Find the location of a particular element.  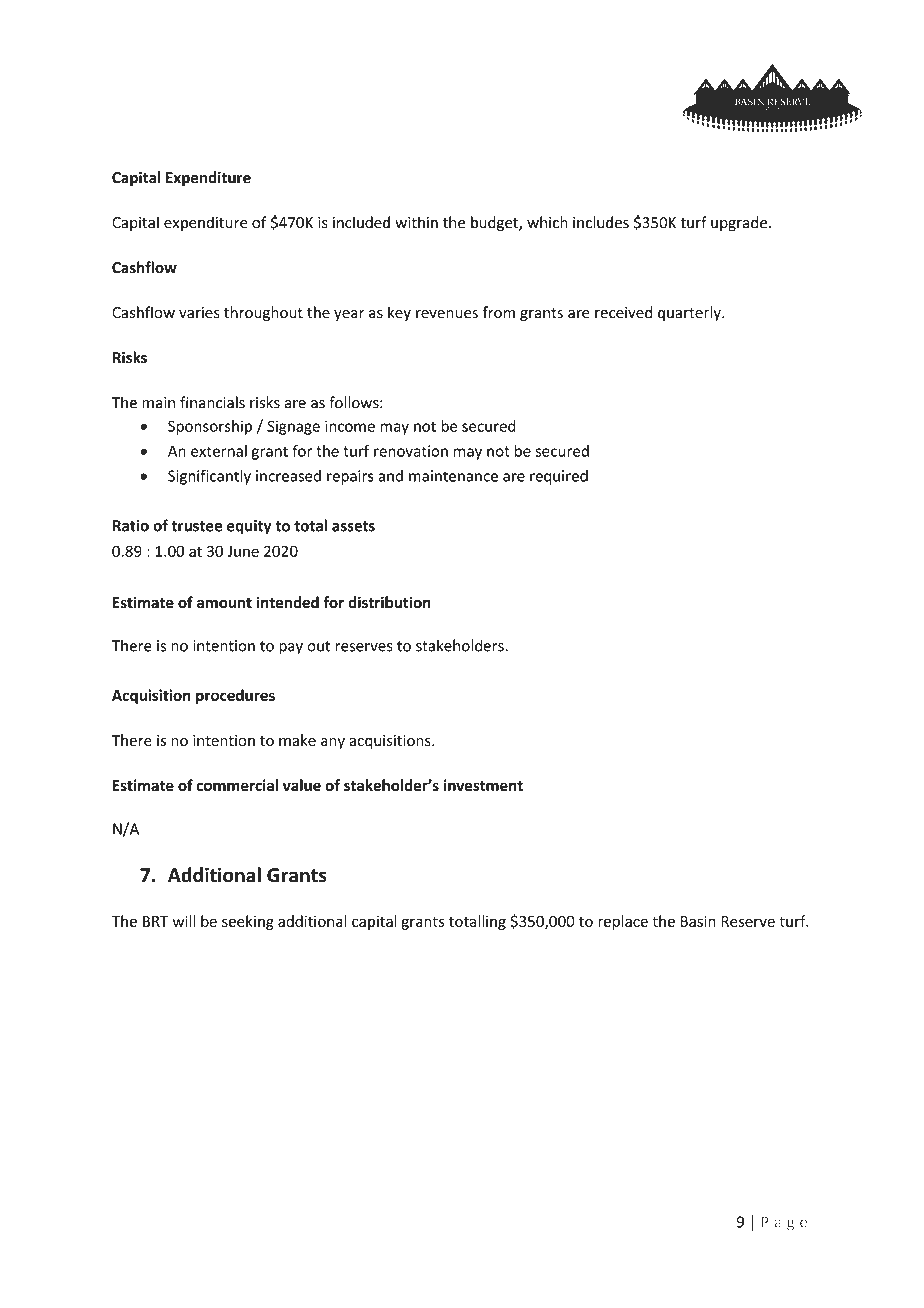

assets is located at coordinates (353, 526).
